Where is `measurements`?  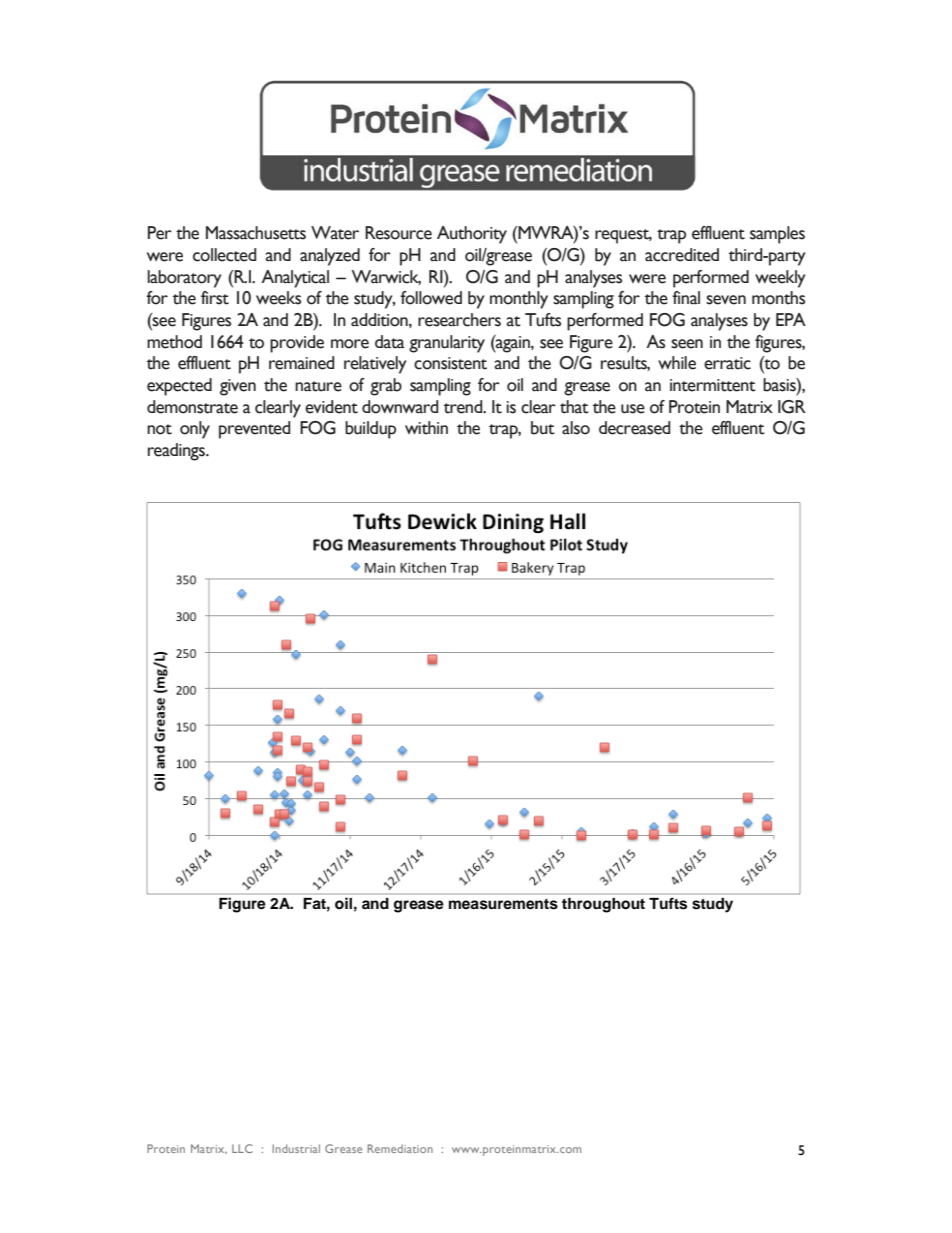 measurements is located at coordinates (503, 904).
